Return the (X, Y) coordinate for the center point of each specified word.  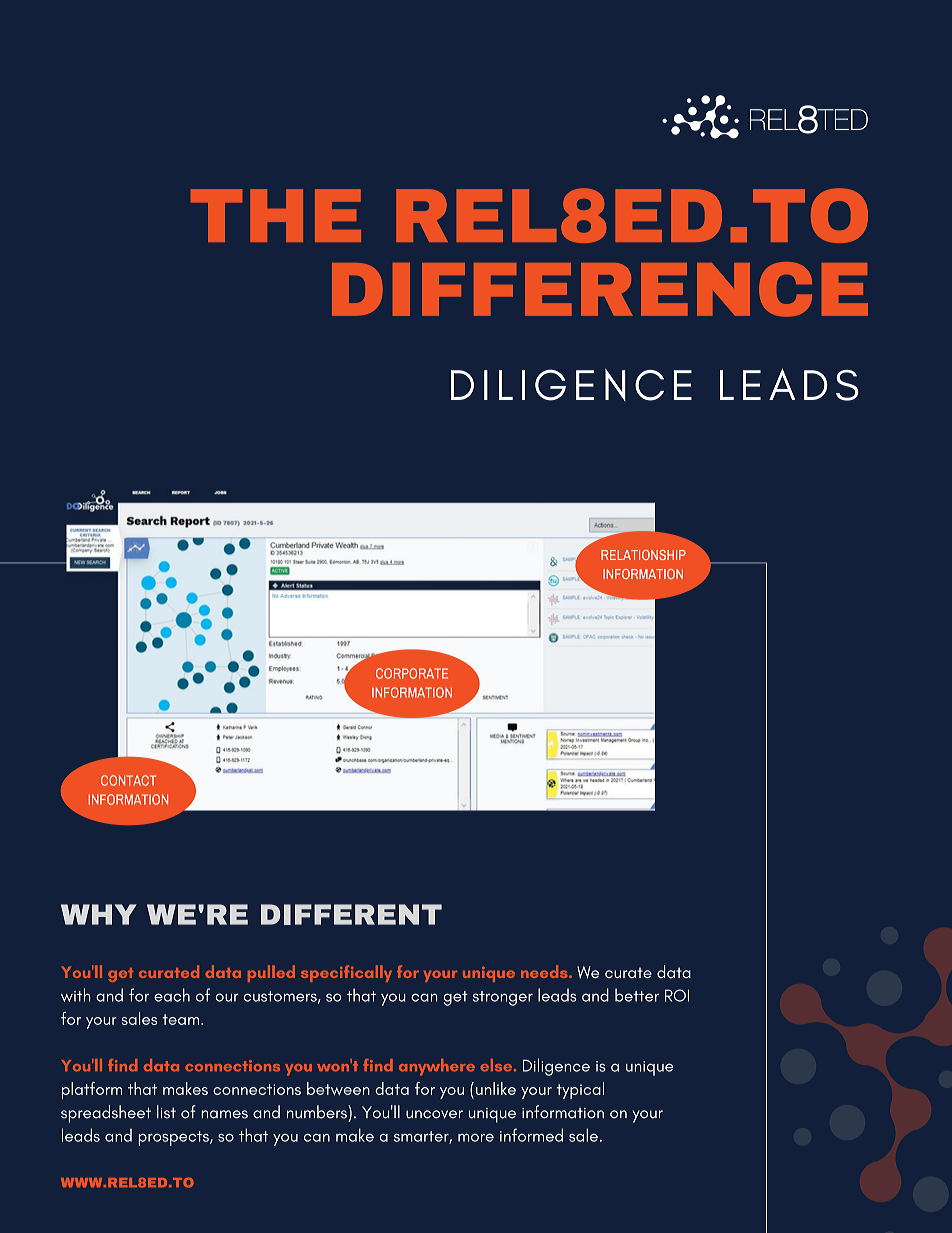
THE (276, 215)
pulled (271, 973)
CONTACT (128, 780)
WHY (99, 914)
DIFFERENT (351, 914)
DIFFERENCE (600, 289)
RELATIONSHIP (643, 555)
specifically (346, 973)
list (166, 1112)
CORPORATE (412, 673)
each (172, 995)
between (338, 1089)
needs (545, 971)
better (637, 995)
